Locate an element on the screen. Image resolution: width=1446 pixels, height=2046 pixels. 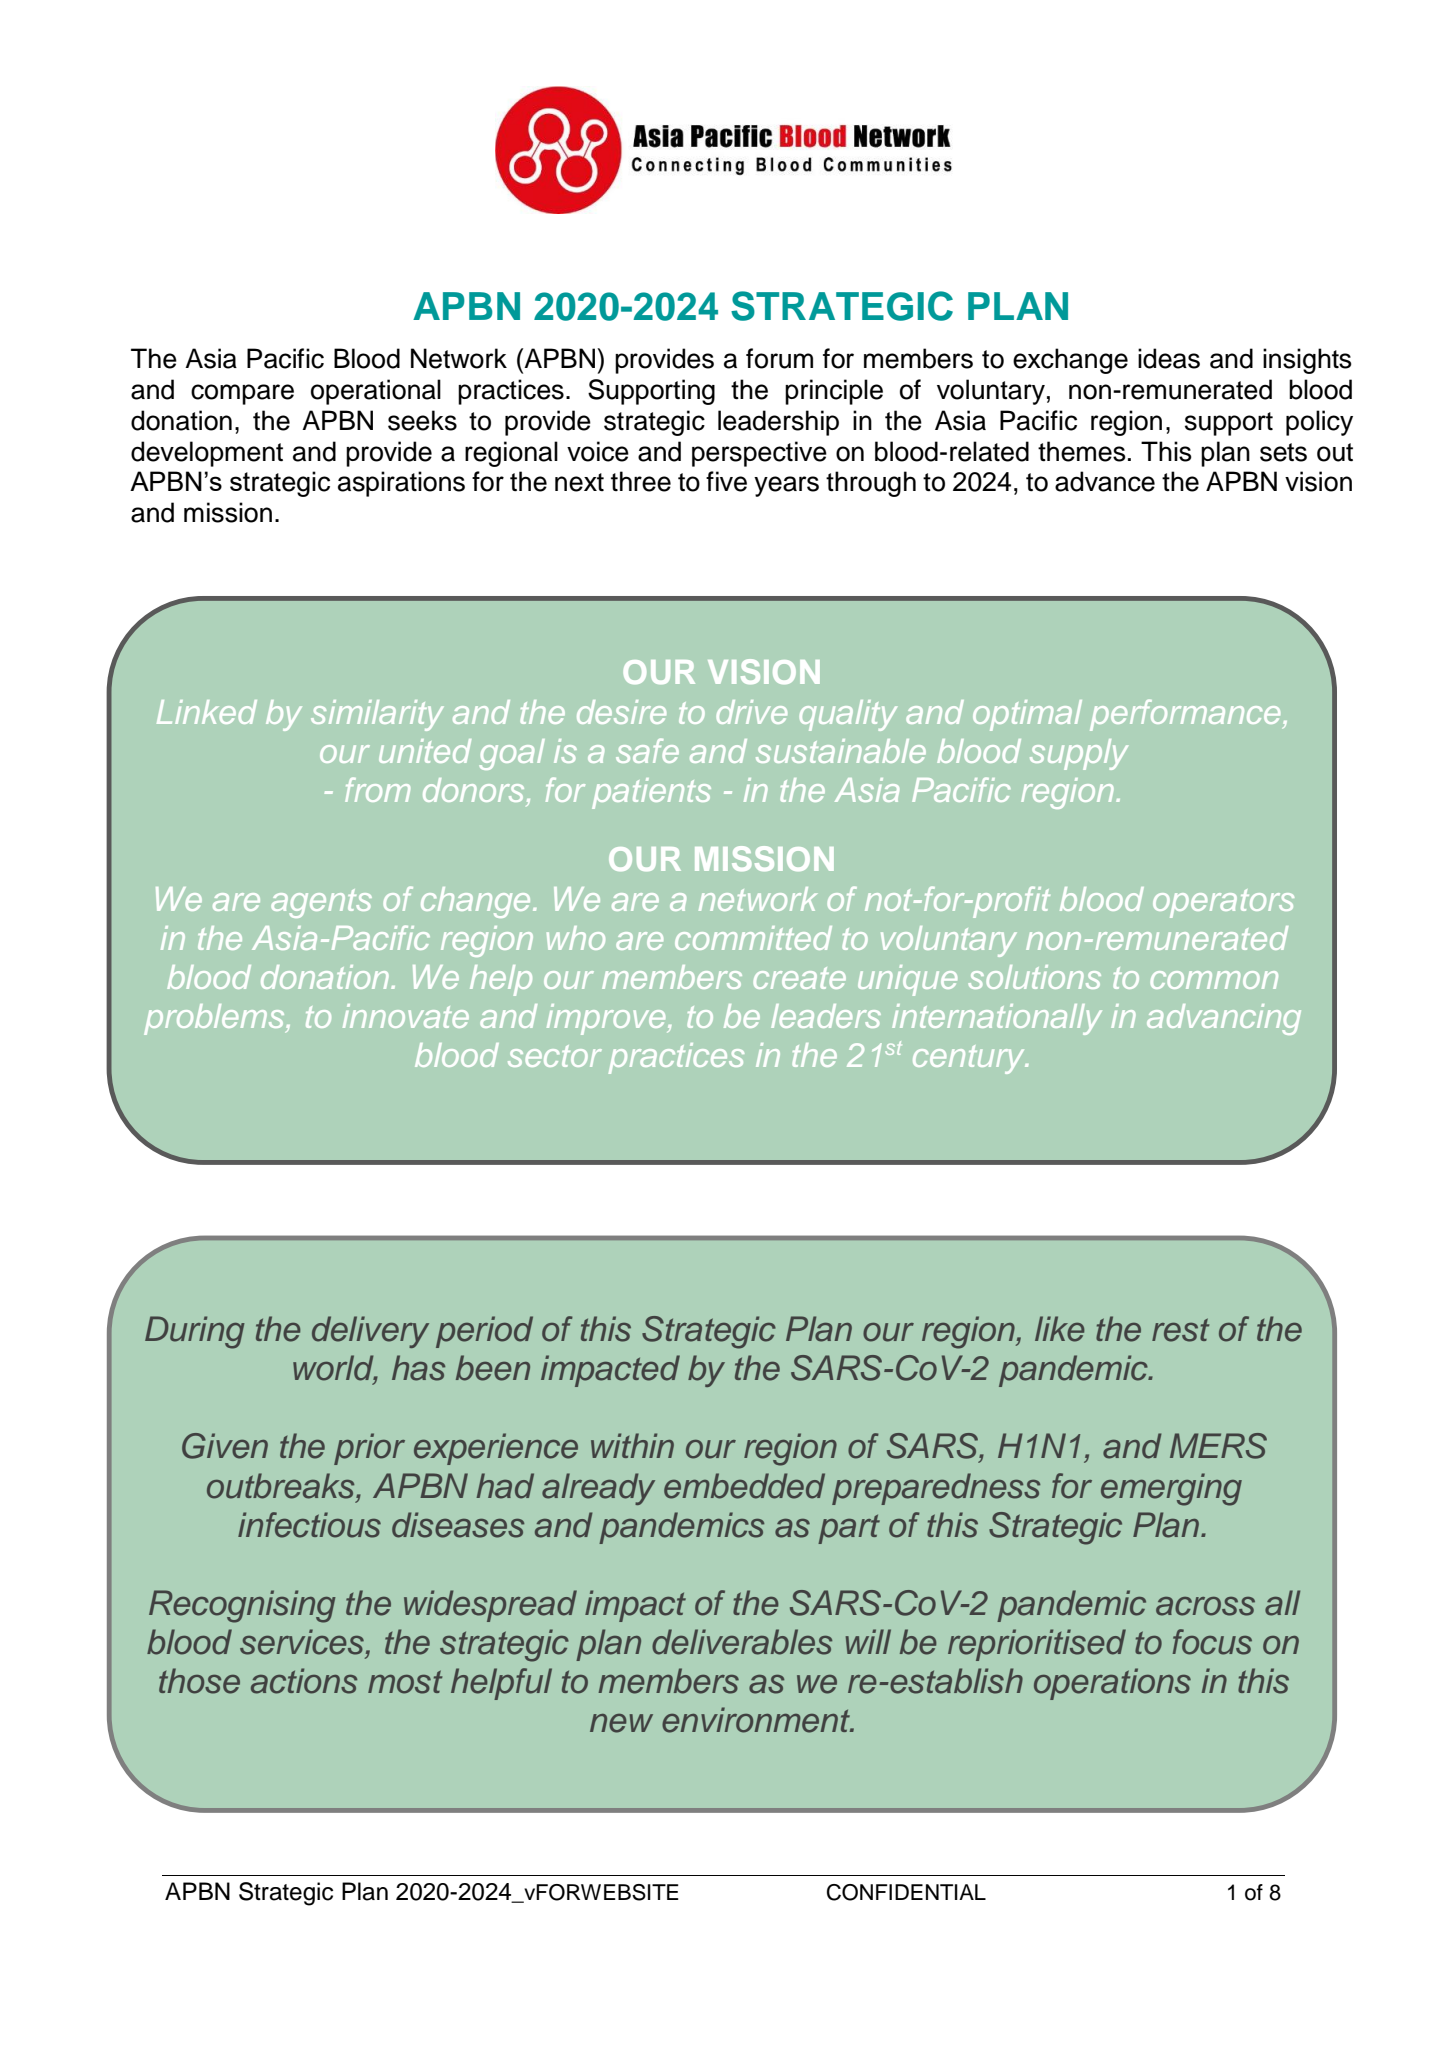
operational is located at coordinates (376, 392).
